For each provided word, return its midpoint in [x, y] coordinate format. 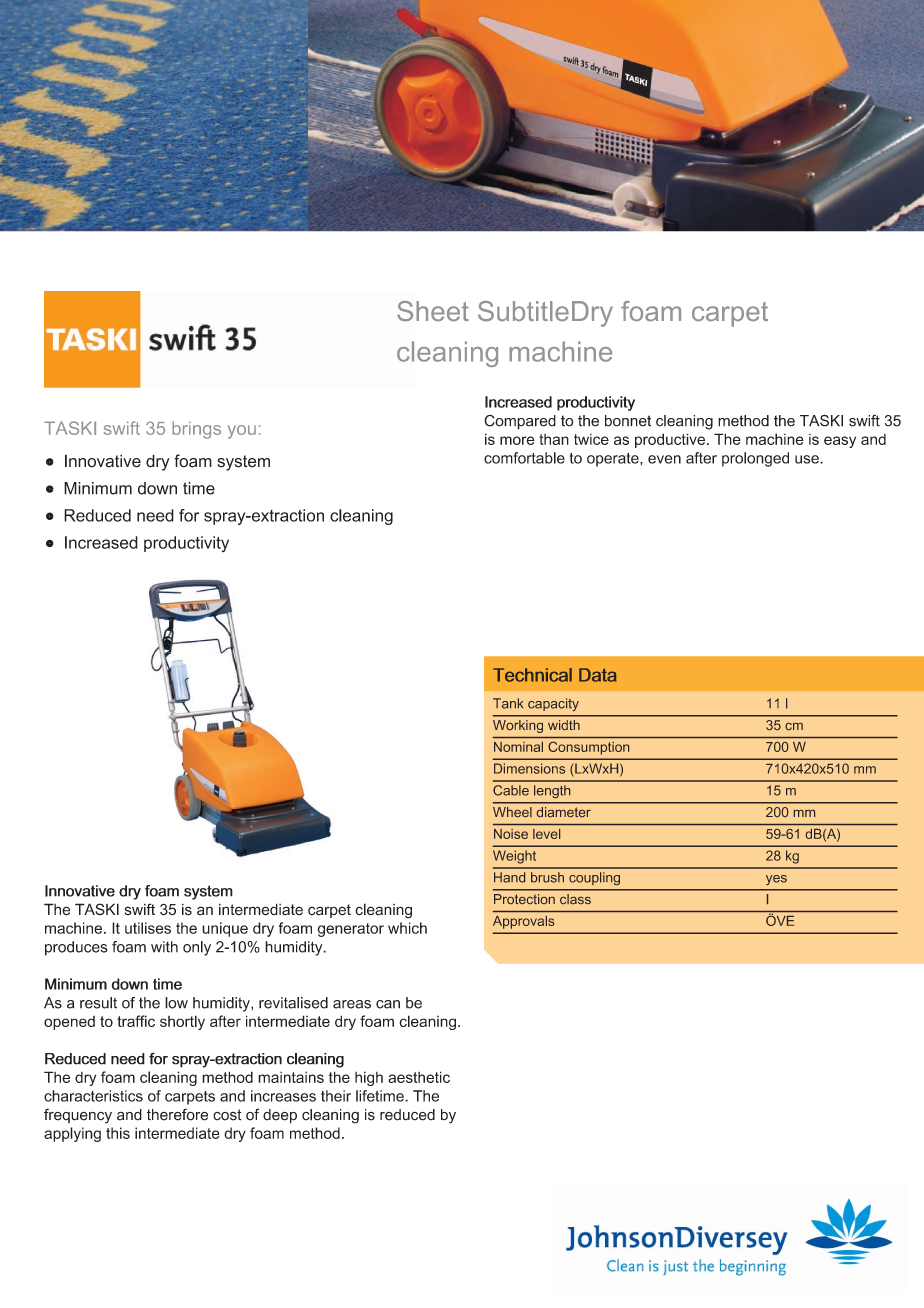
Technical [532, 675]
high [369, 1078]
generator [350, 930]
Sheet [433, 311]
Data [597, 675]
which [407, 928]
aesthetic [419, 1077]
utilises [148, 928]
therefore [177, 1114]
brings [196, 430]
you [242, 432]
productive [670, 440]
